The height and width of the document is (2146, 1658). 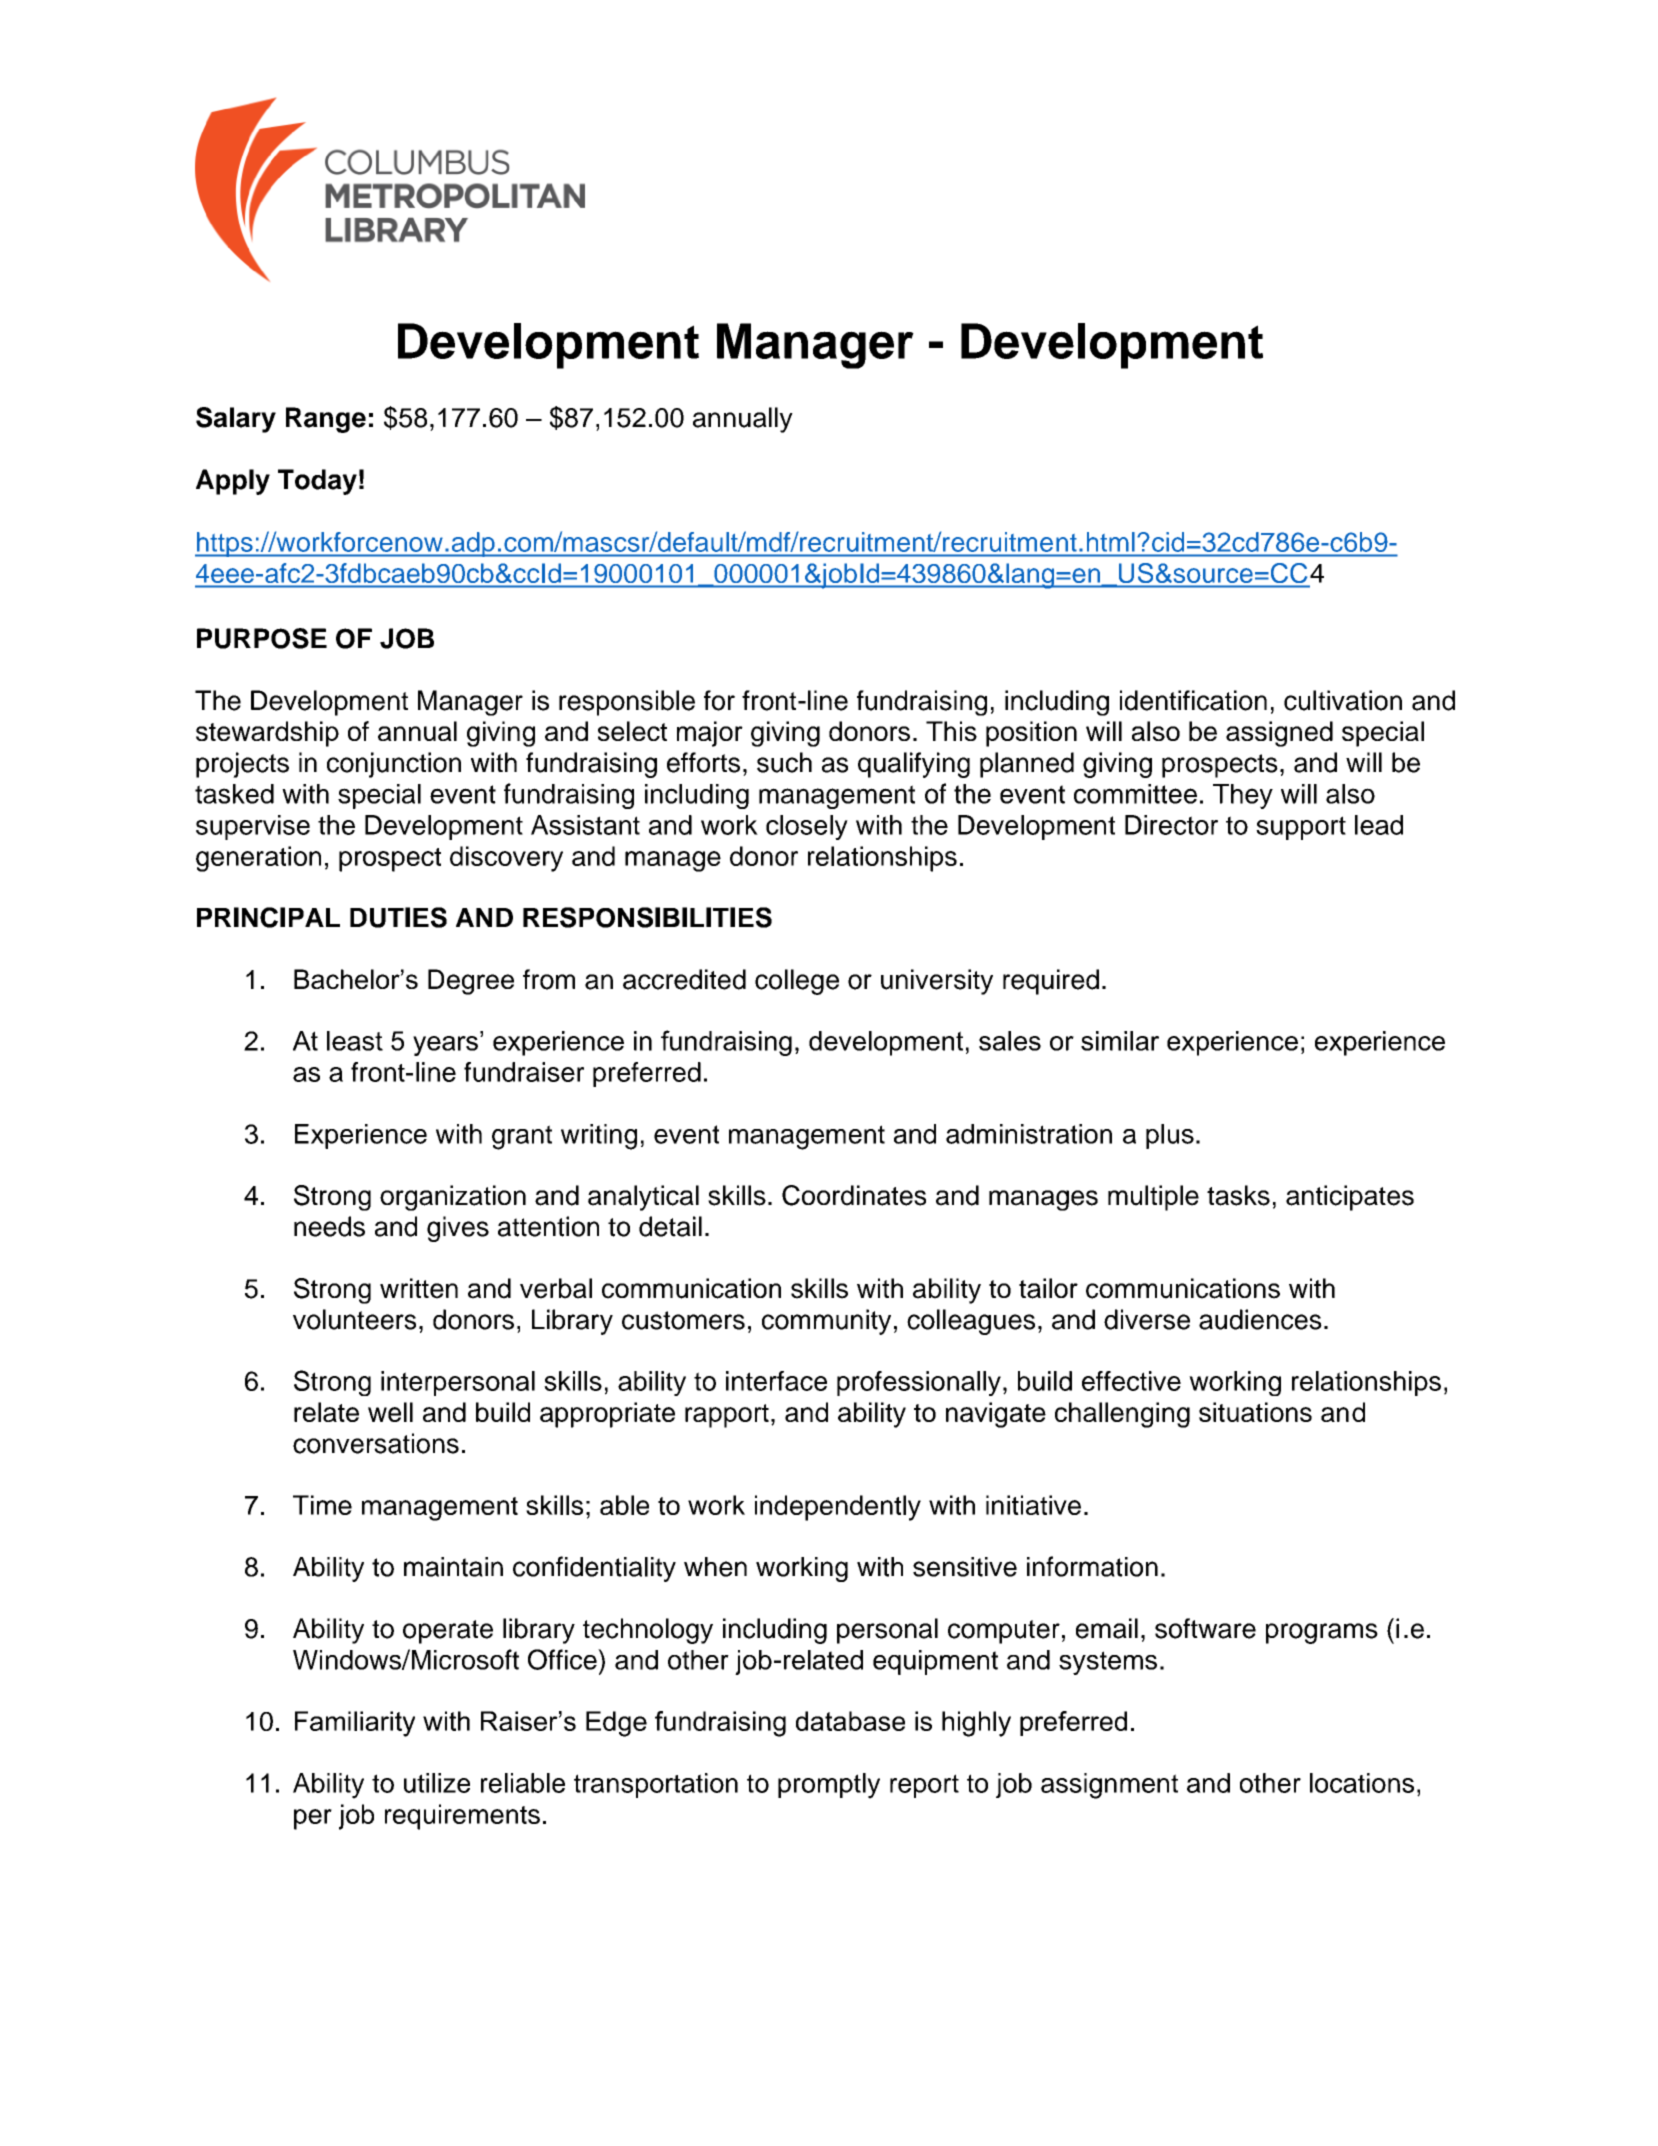 I want to click on responsible, so click(x=627, y=703).
